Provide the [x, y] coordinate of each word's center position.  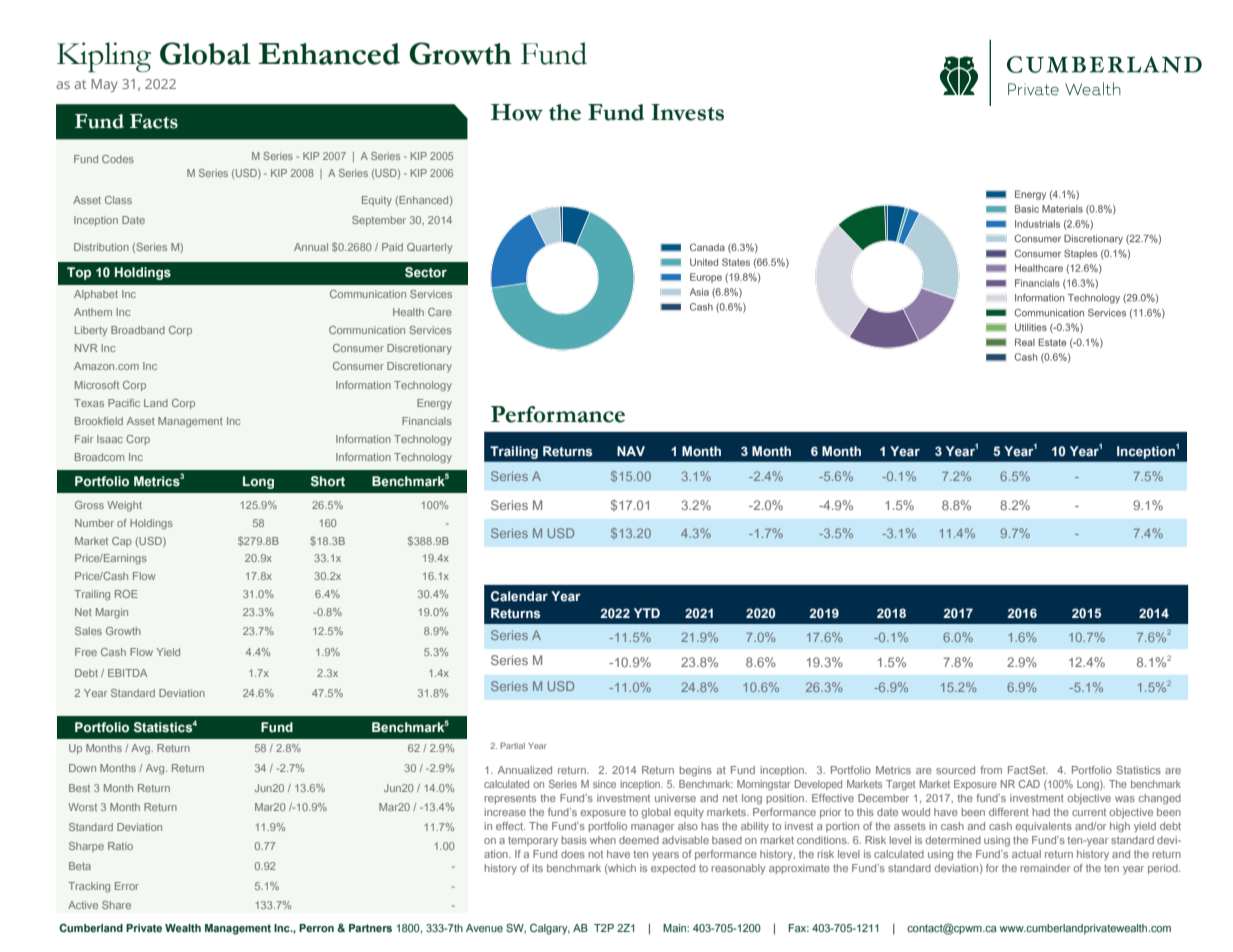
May [104, 85]
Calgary [550, 929]
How [517, 112]
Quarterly [429, 248]
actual [1026, 854]
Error [127, 886]
